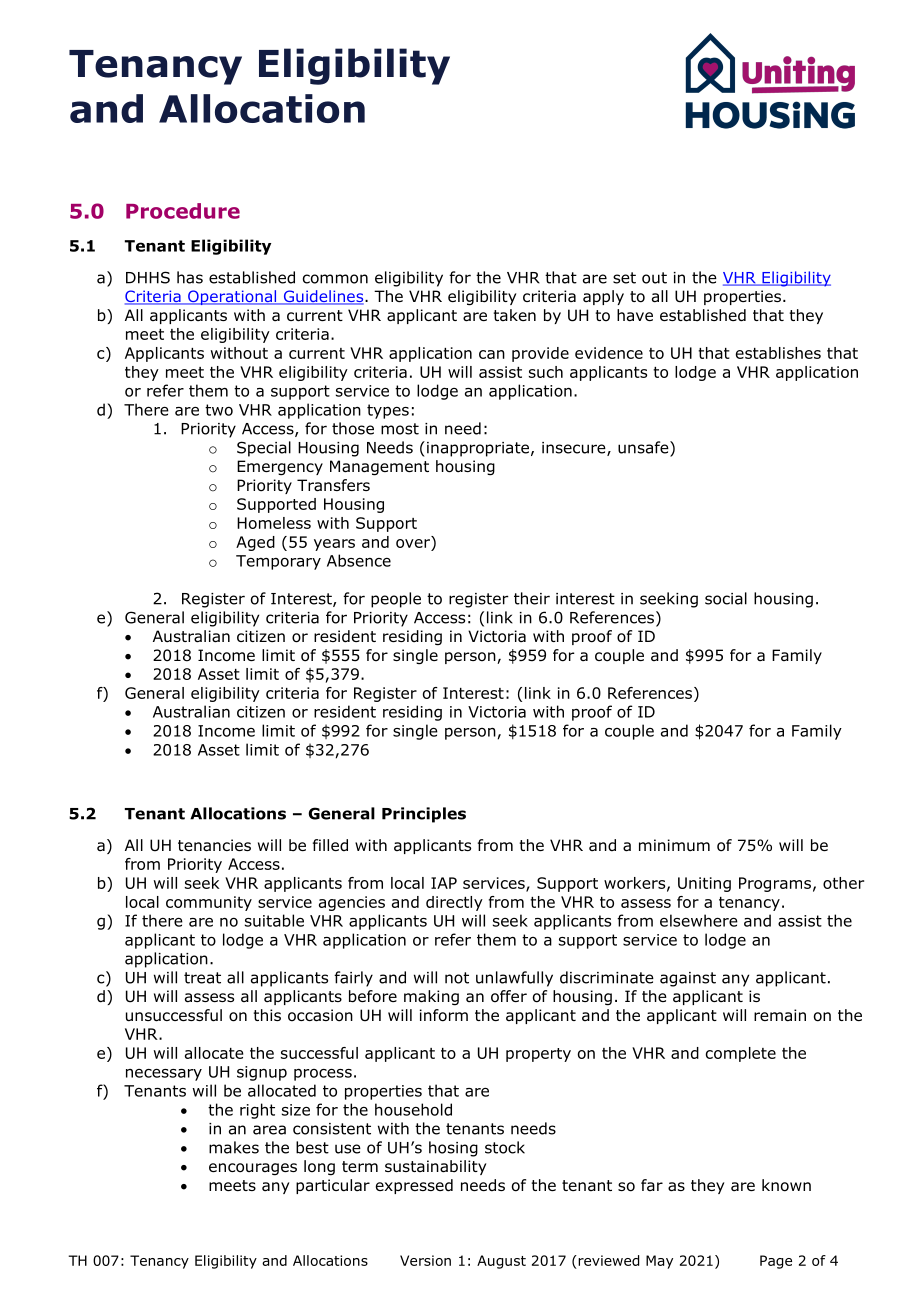  I want to click on minimum, so click(674, 845).
